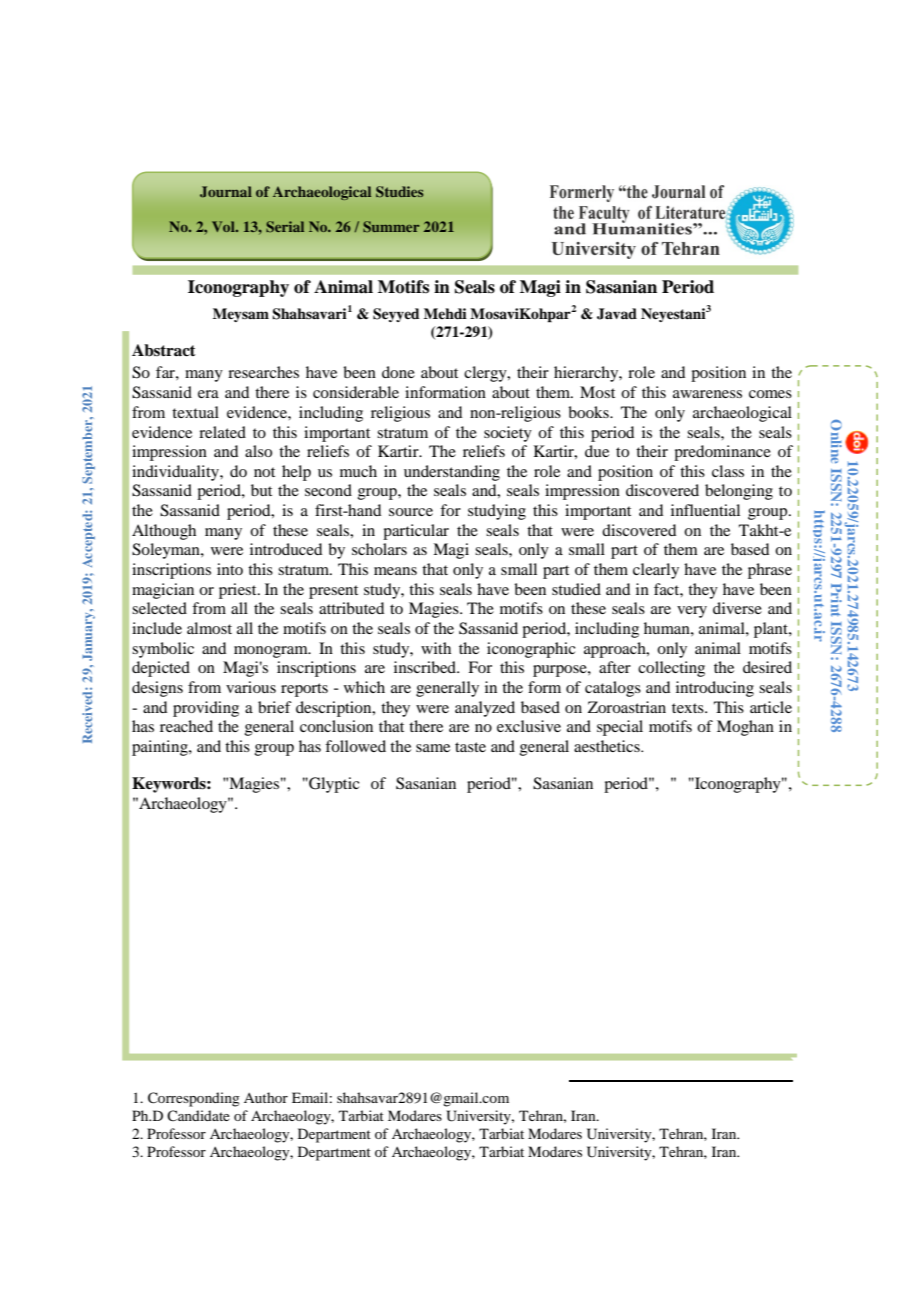 The width and height of the image is (924, 1308). What do you see at coordinates (620, 728) in the image?
I see `special` at bounding box center [620, 728].
